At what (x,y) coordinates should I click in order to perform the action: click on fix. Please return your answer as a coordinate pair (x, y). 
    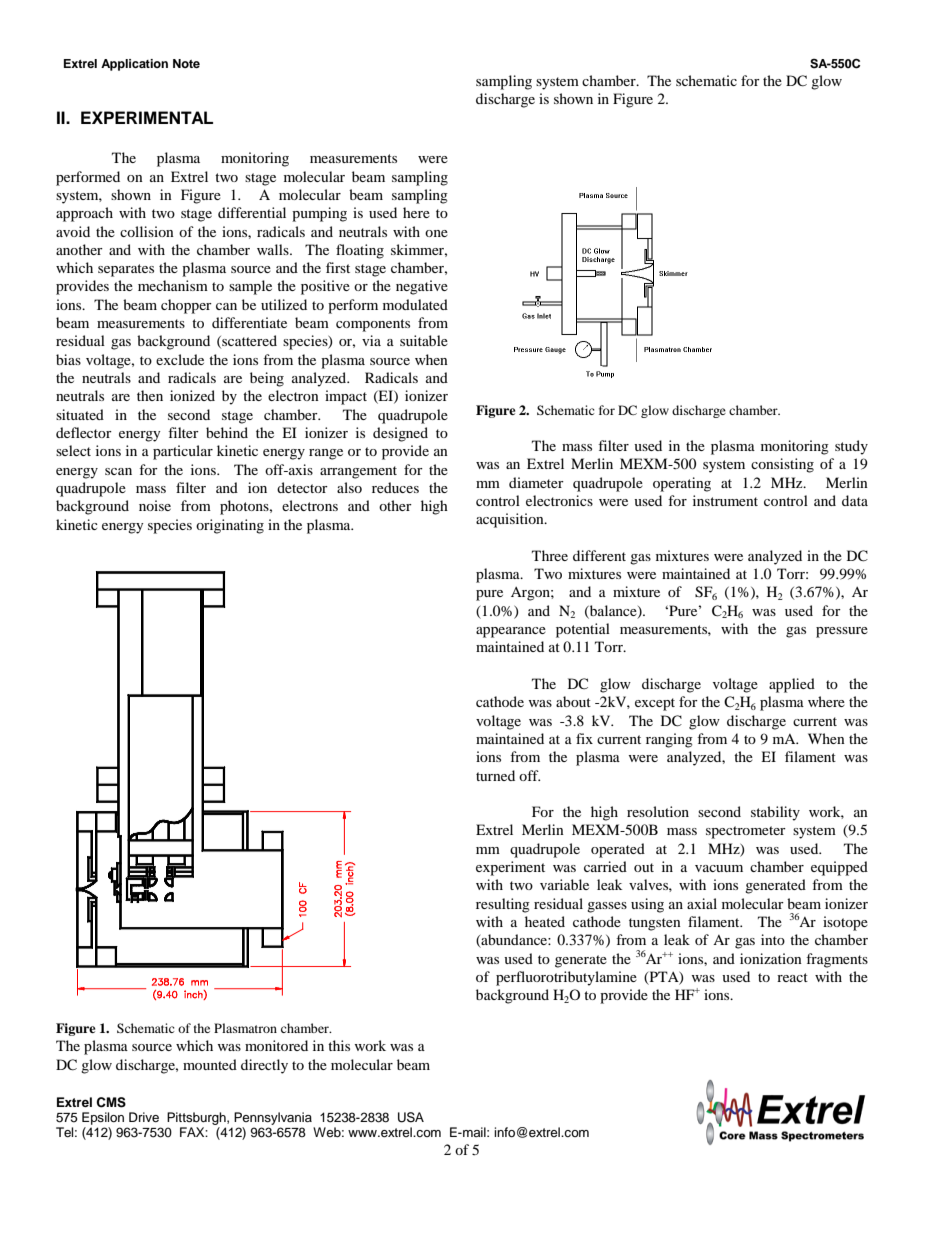
    Looking at the image, I should click on (584, 738).
